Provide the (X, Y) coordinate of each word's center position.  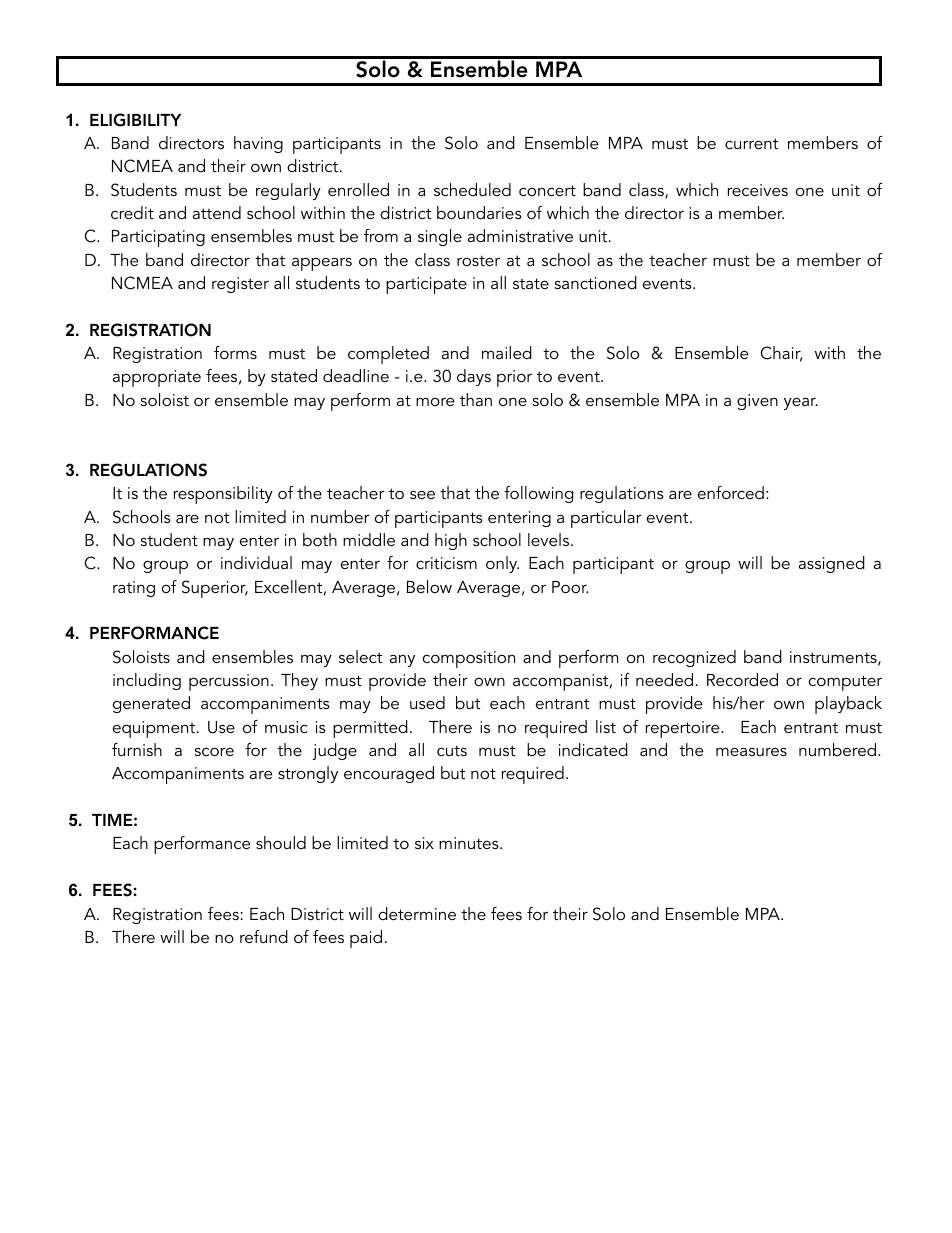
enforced (731, 492)
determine (417, 913)
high (451, 541)
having (258, 144)
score (214, 751)
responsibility (223, 495)
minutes (470, 843)
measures (751, 751)
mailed (507, 352)
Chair (781, 354)
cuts (452, 750)
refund (264, 936)
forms (235, 352)
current (751, 143)
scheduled (472, 189)
